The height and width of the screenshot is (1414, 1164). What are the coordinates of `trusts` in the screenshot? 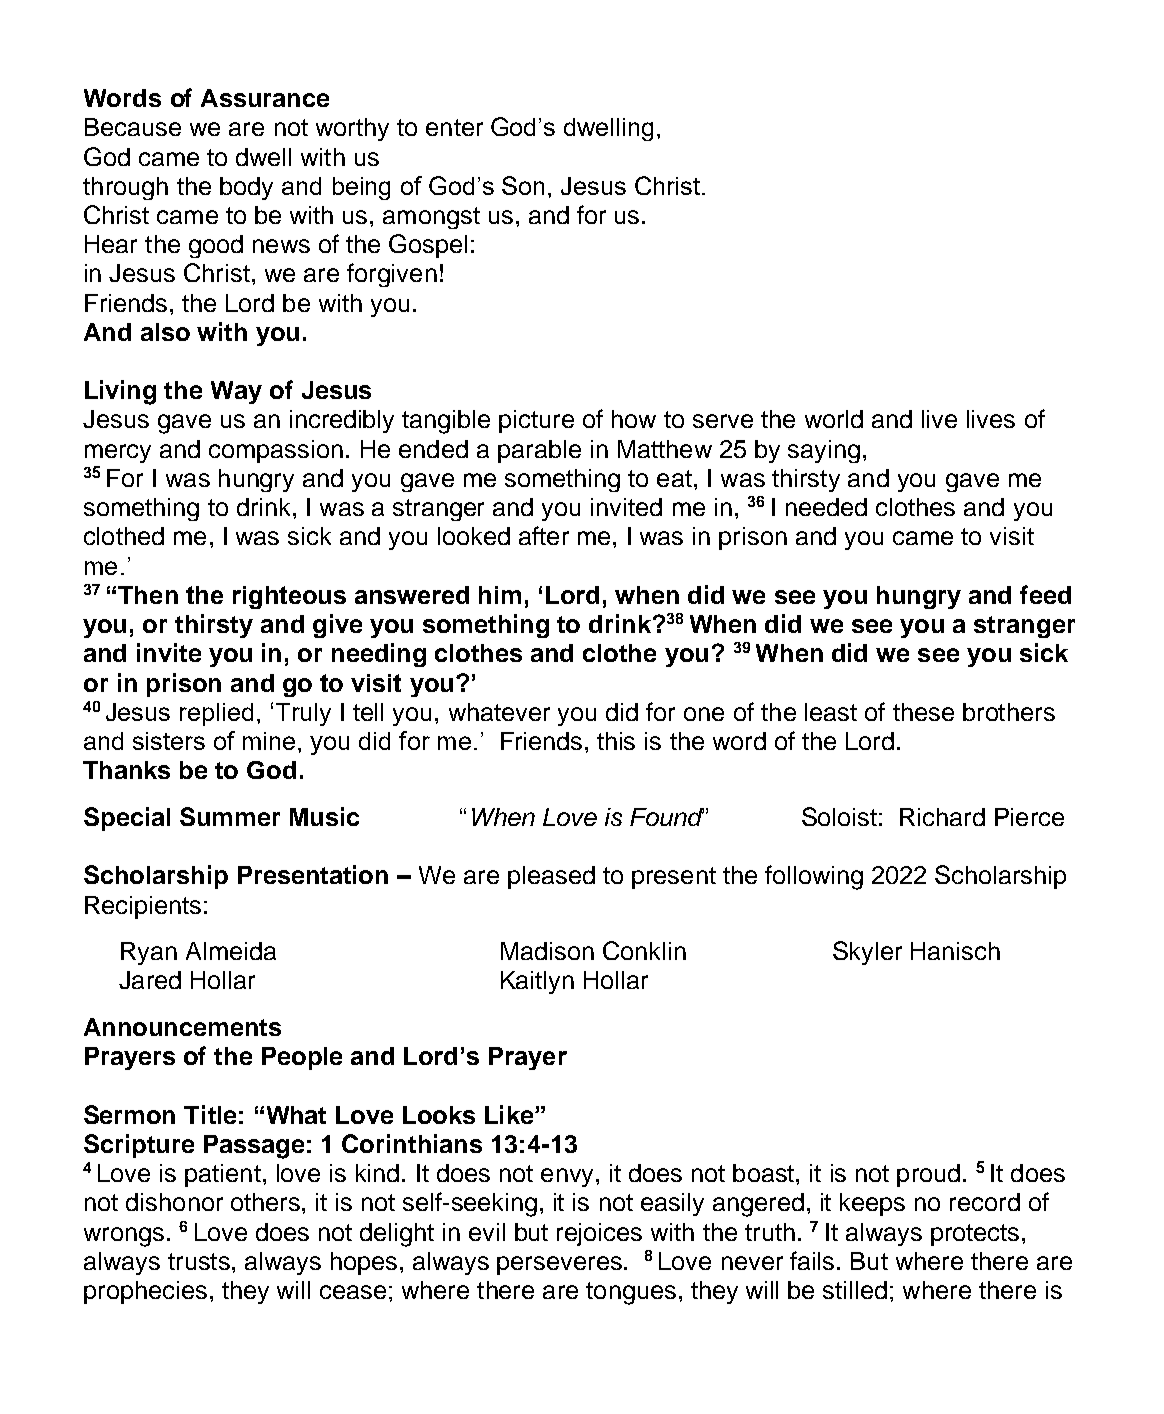 It's located at (199, 1261).
